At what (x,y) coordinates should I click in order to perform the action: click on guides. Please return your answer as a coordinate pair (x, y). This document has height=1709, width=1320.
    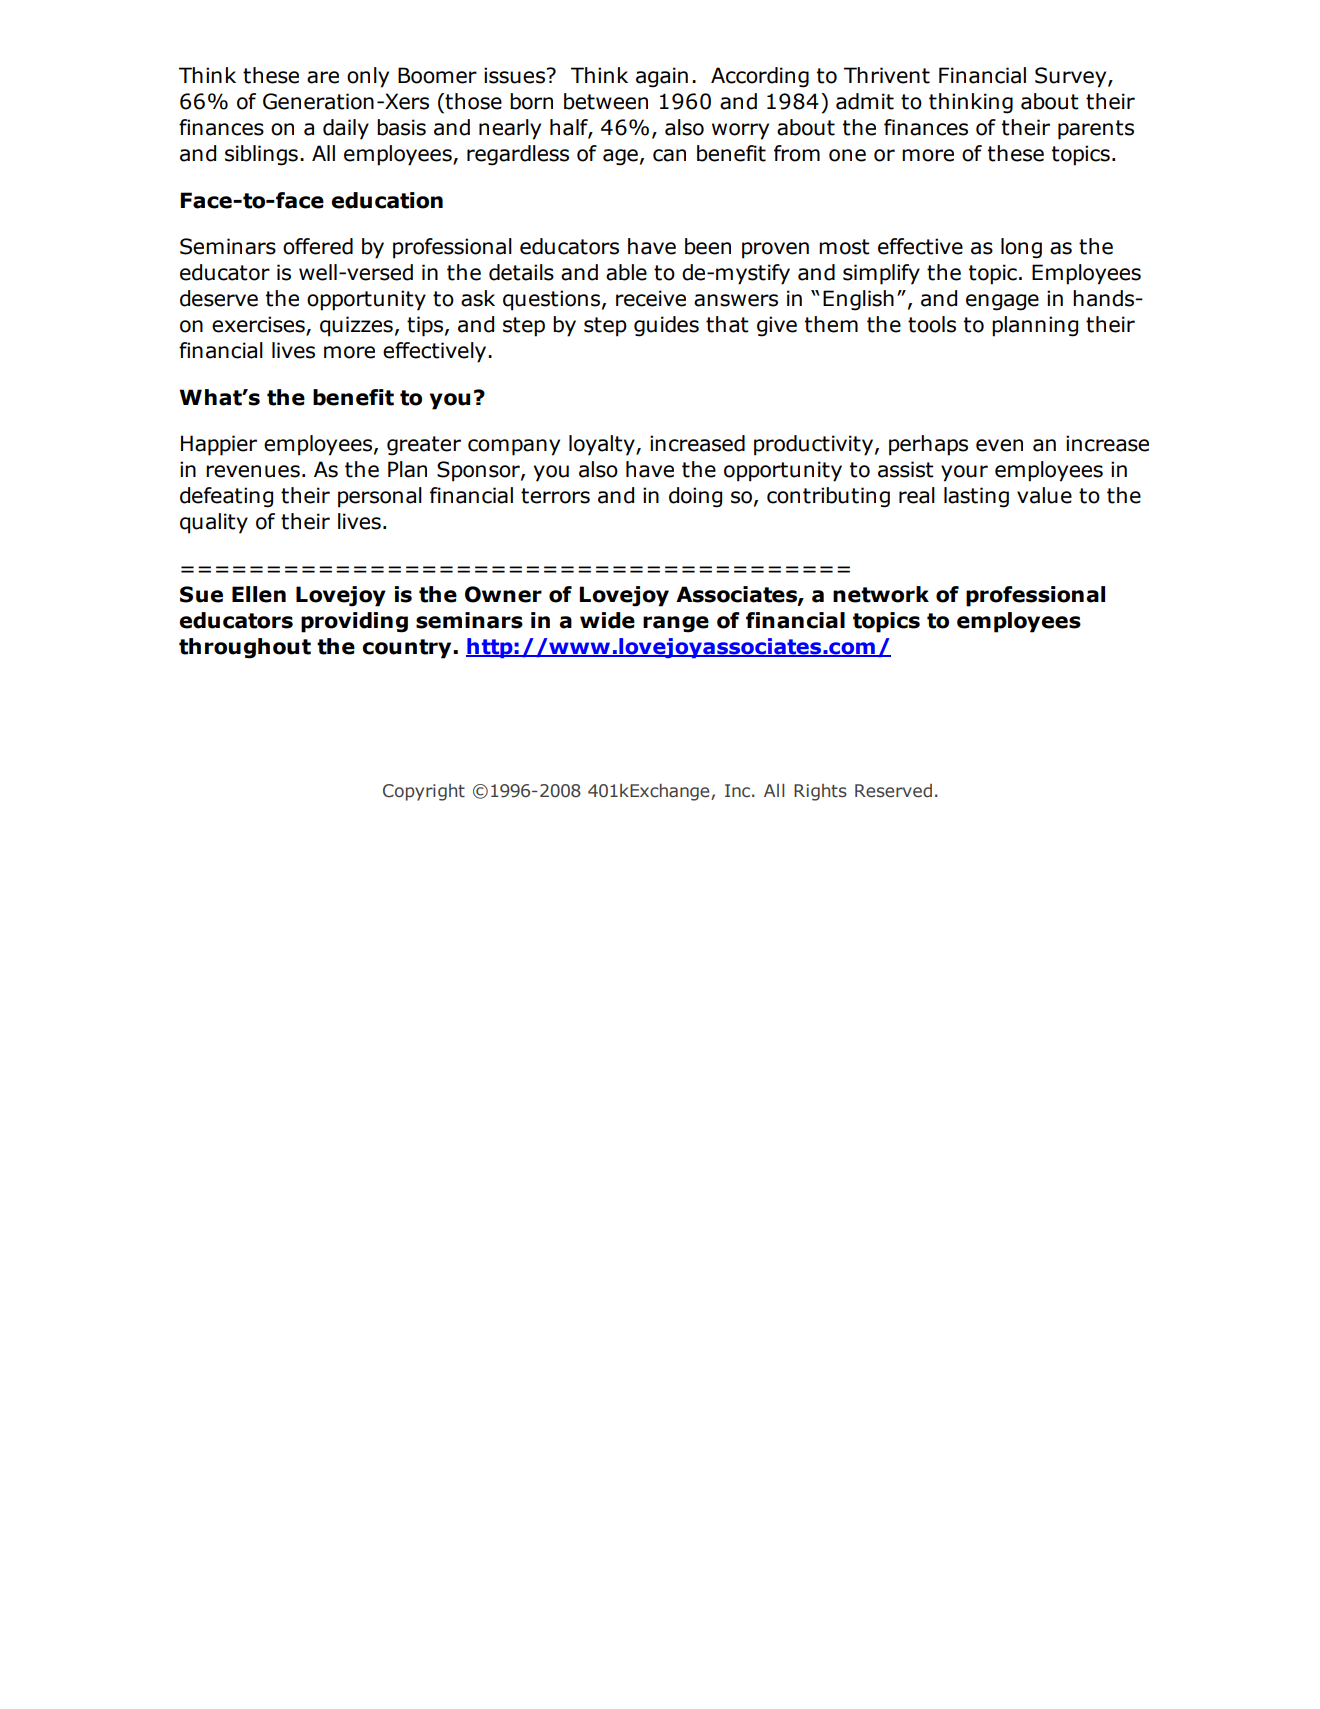
    Looking at the image, I should click on (666, 326).
